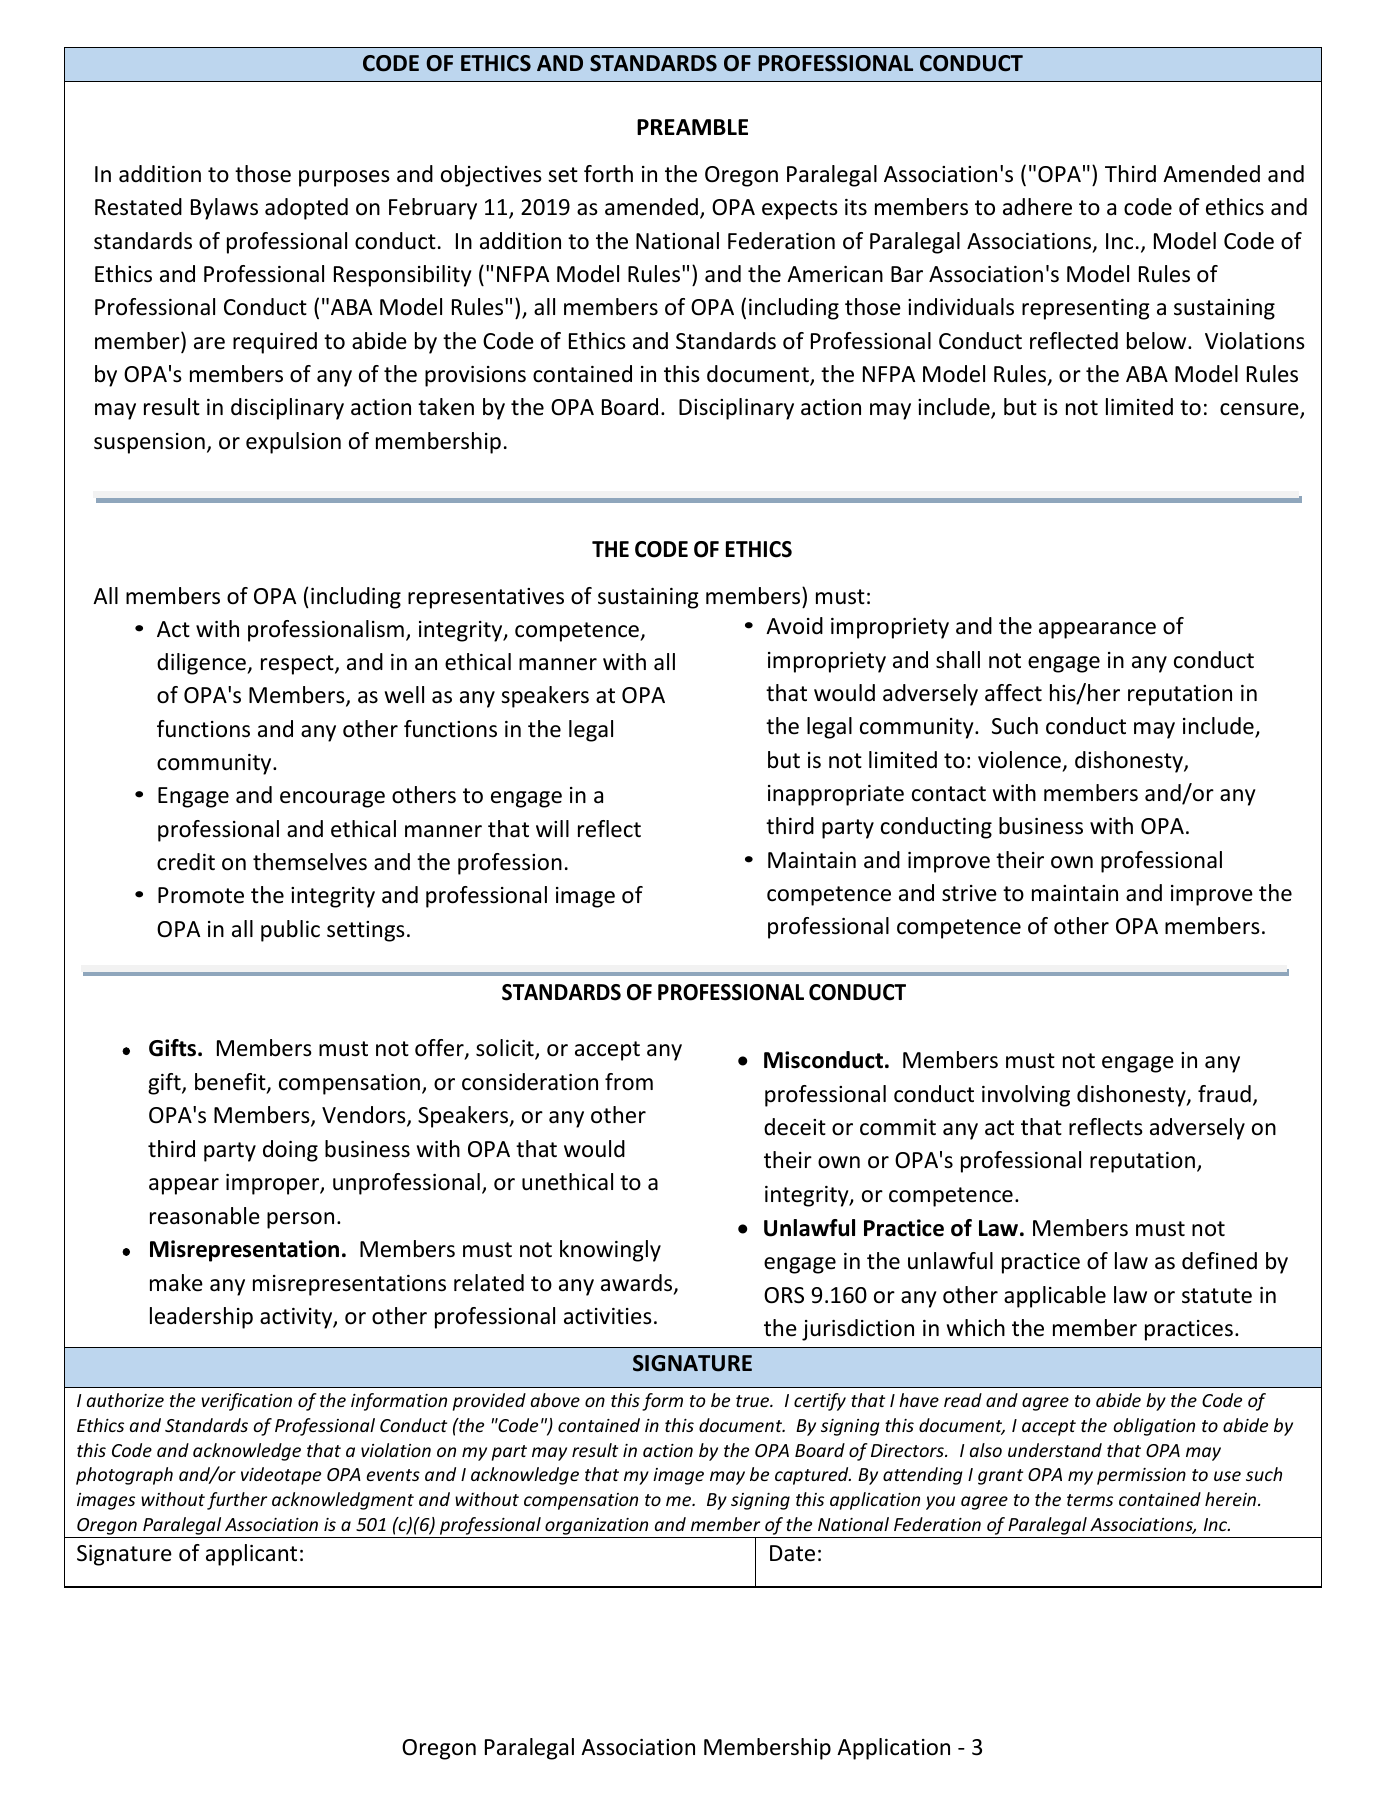  I want to click on terms, so click(1090, 1500).
